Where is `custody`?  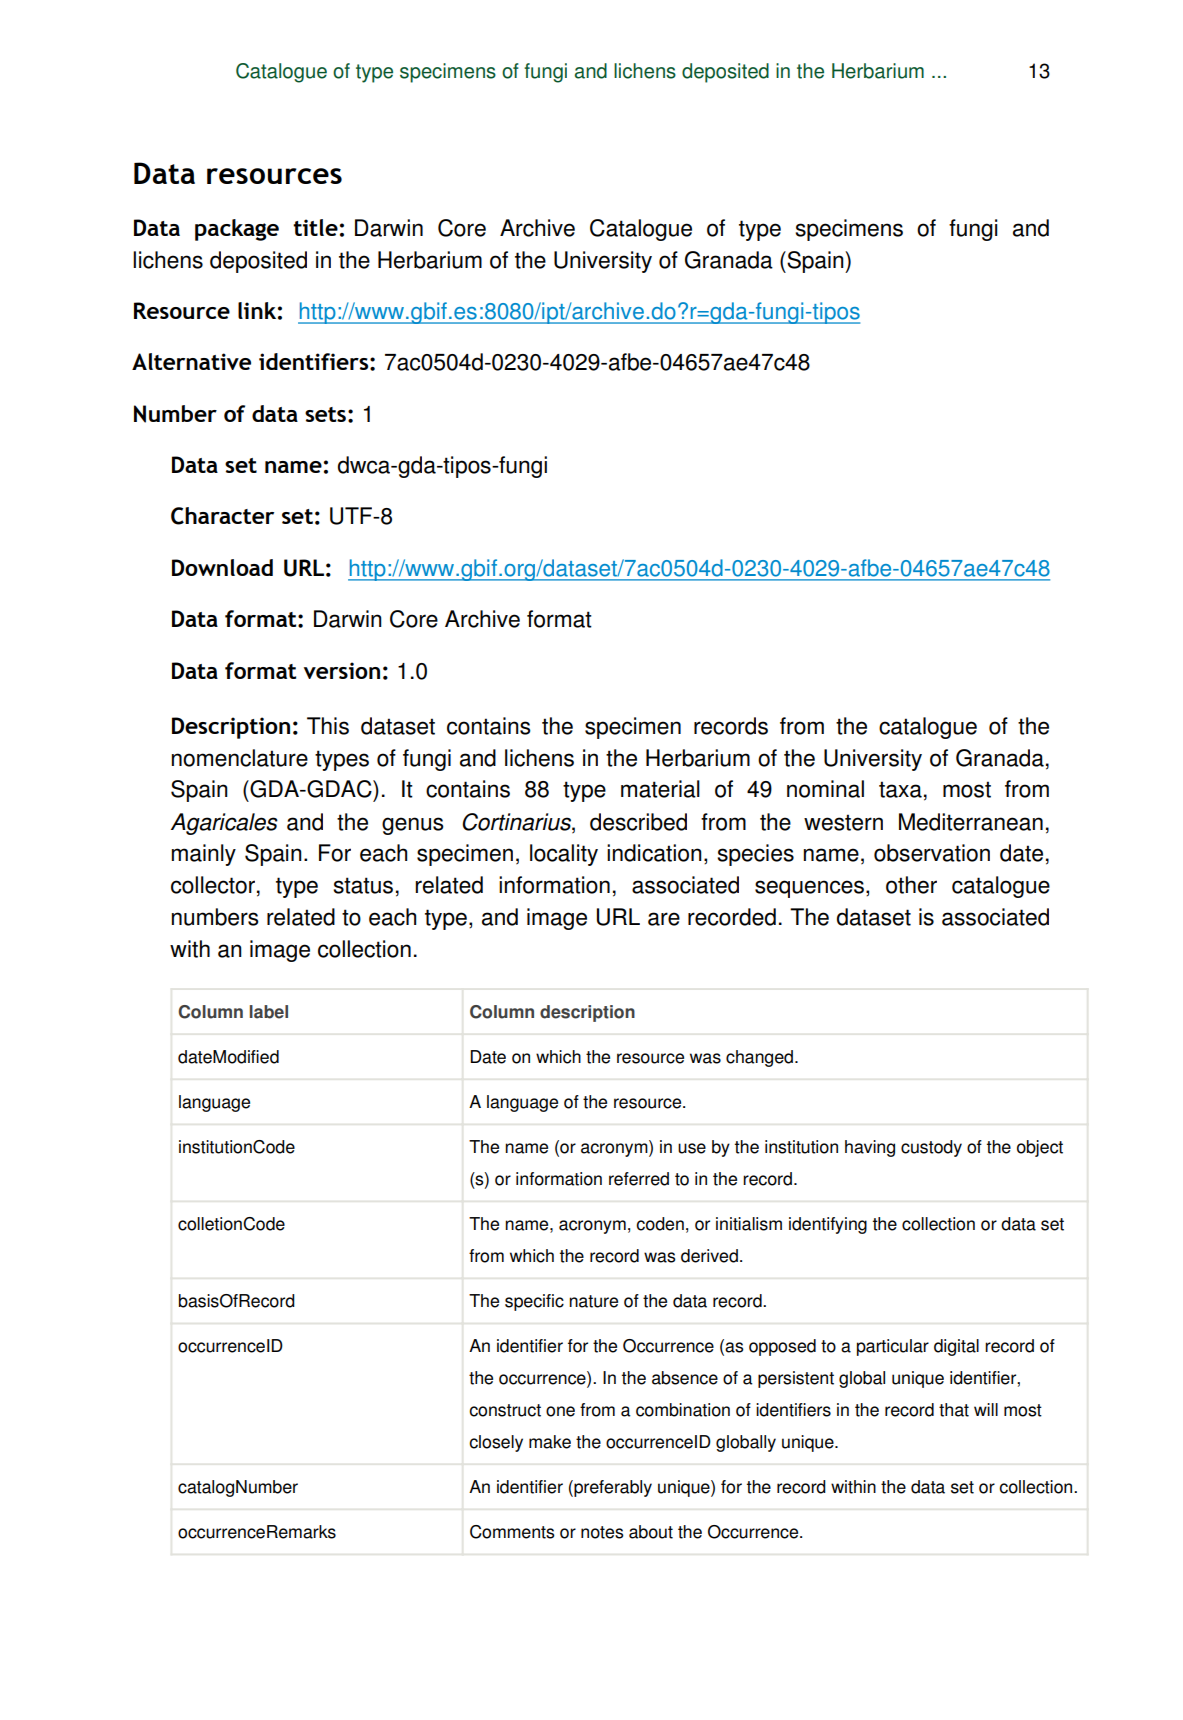 custody is located at coordinates (931, 1148).
